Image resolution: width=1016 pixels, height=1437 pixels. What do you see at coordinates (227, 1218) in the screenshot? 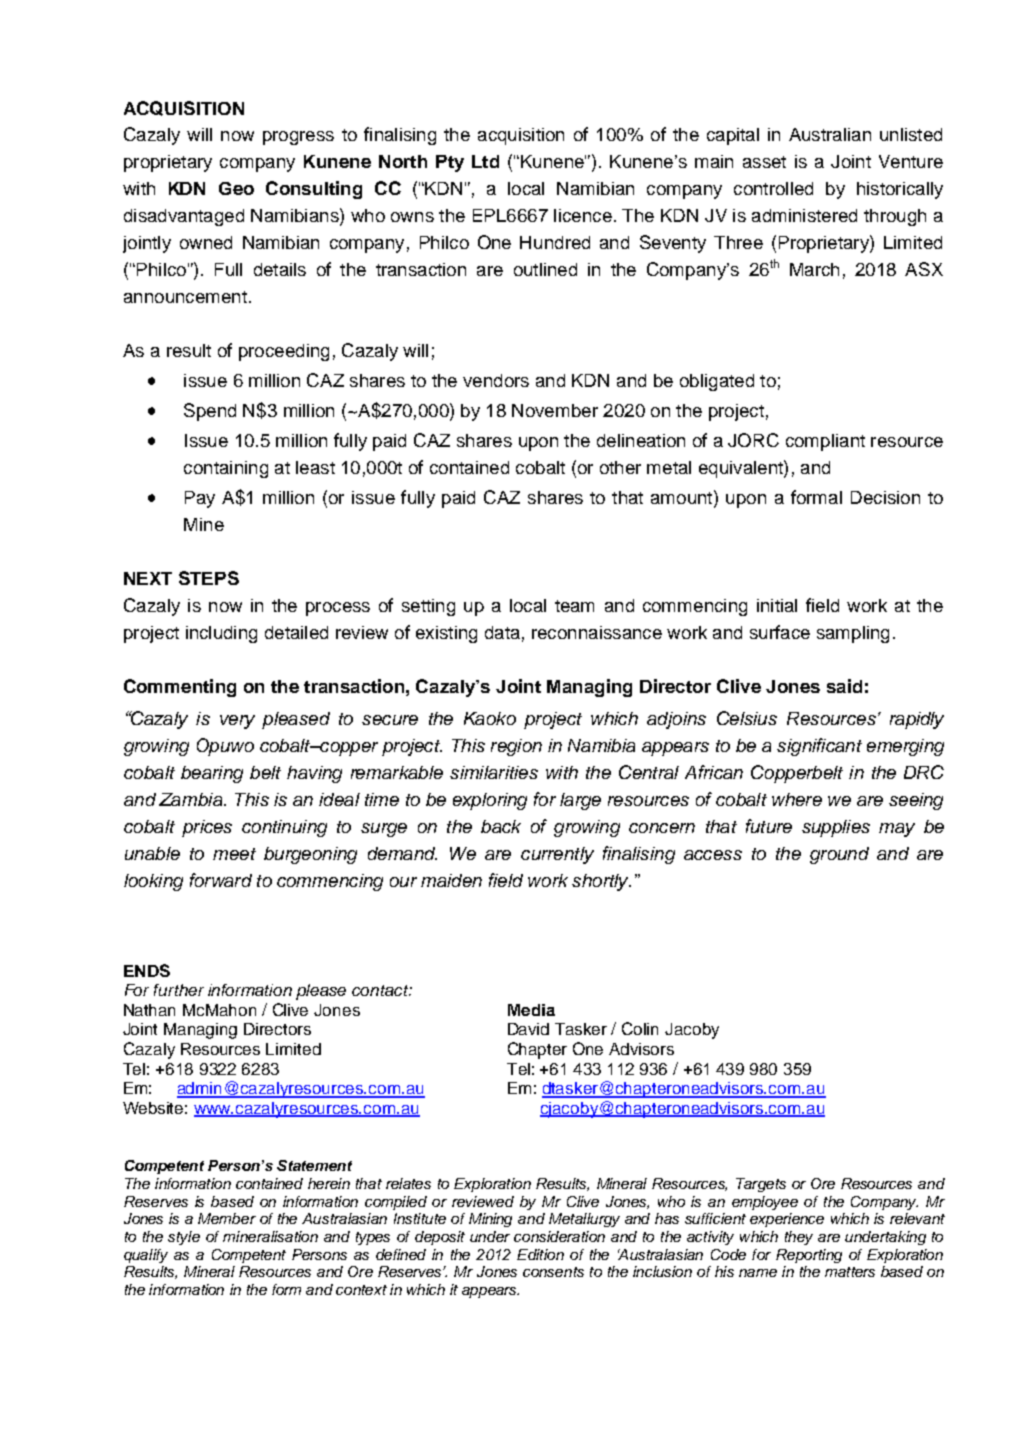
I see `Member` at bounding box center [227, 1218].
